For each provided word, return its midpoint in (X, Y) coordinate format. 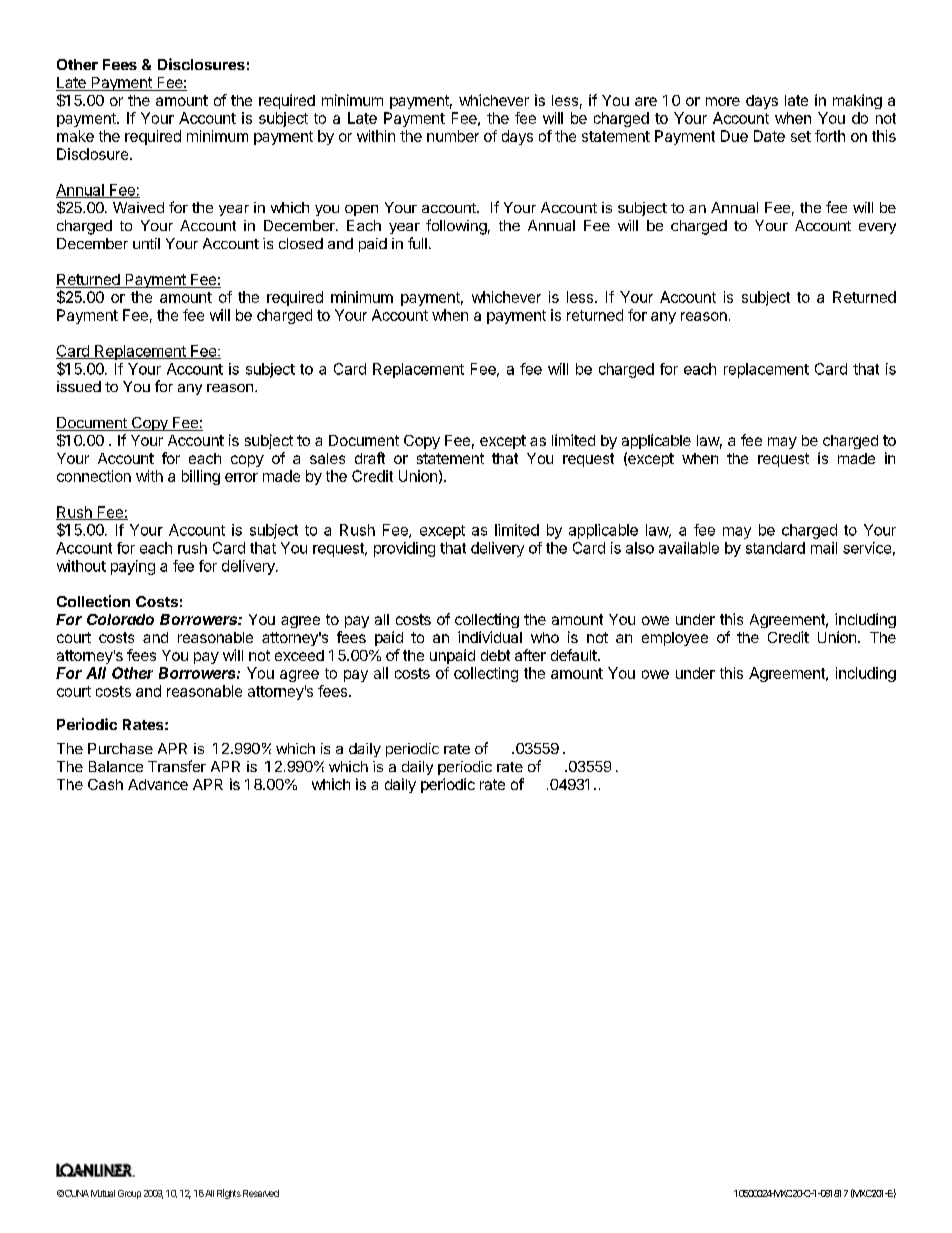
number (453, 136)
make (75, 136)
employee (675, 639)
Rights (229, 1194)
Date (769, 136)
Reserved (261, 1193)
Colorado (120, 619)
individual (490, 637)
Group (129, 1194)
